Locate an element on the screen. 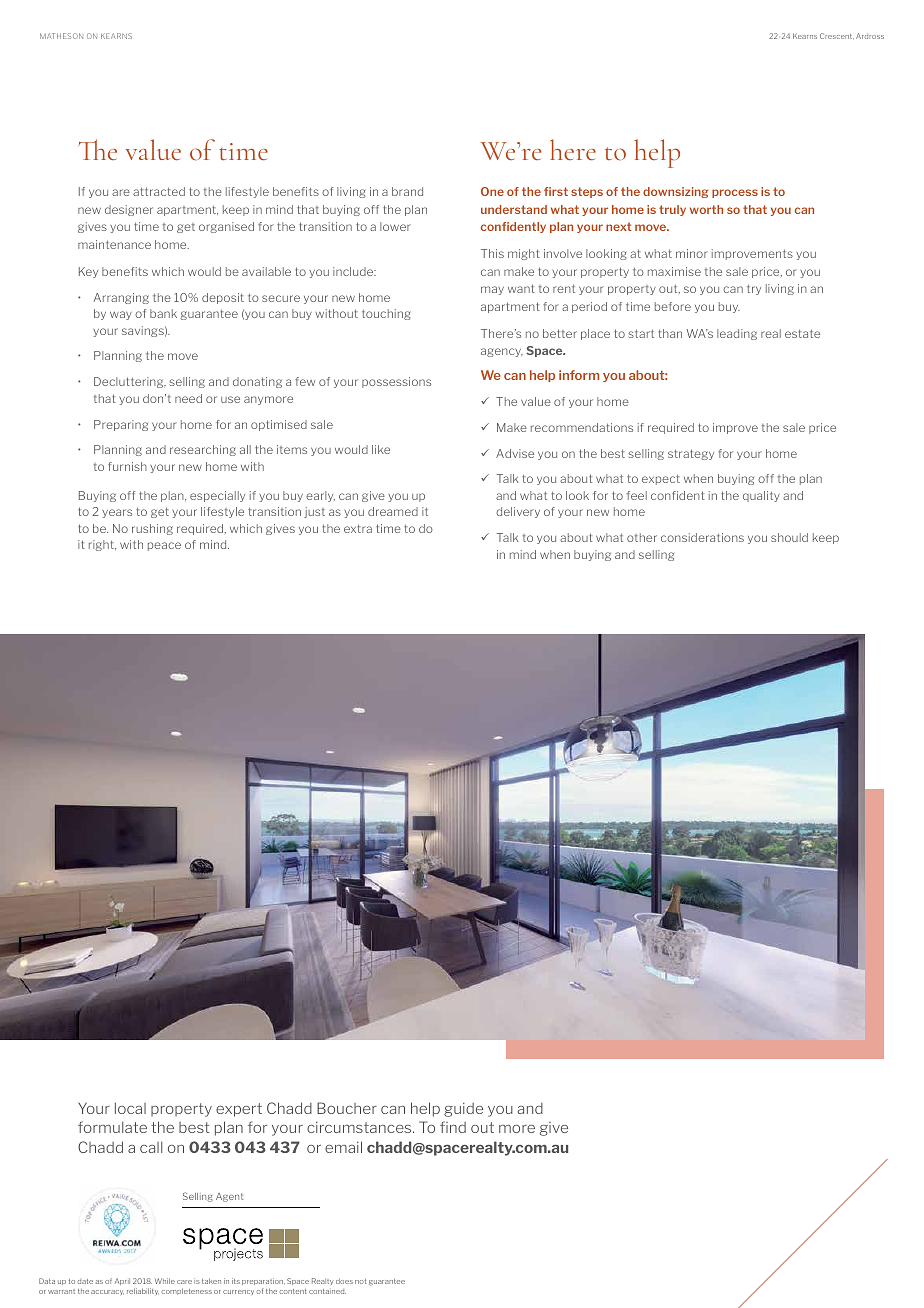 This screenshot has width=924, height=1308. MATHESON is located at coordinates (61, 36).
